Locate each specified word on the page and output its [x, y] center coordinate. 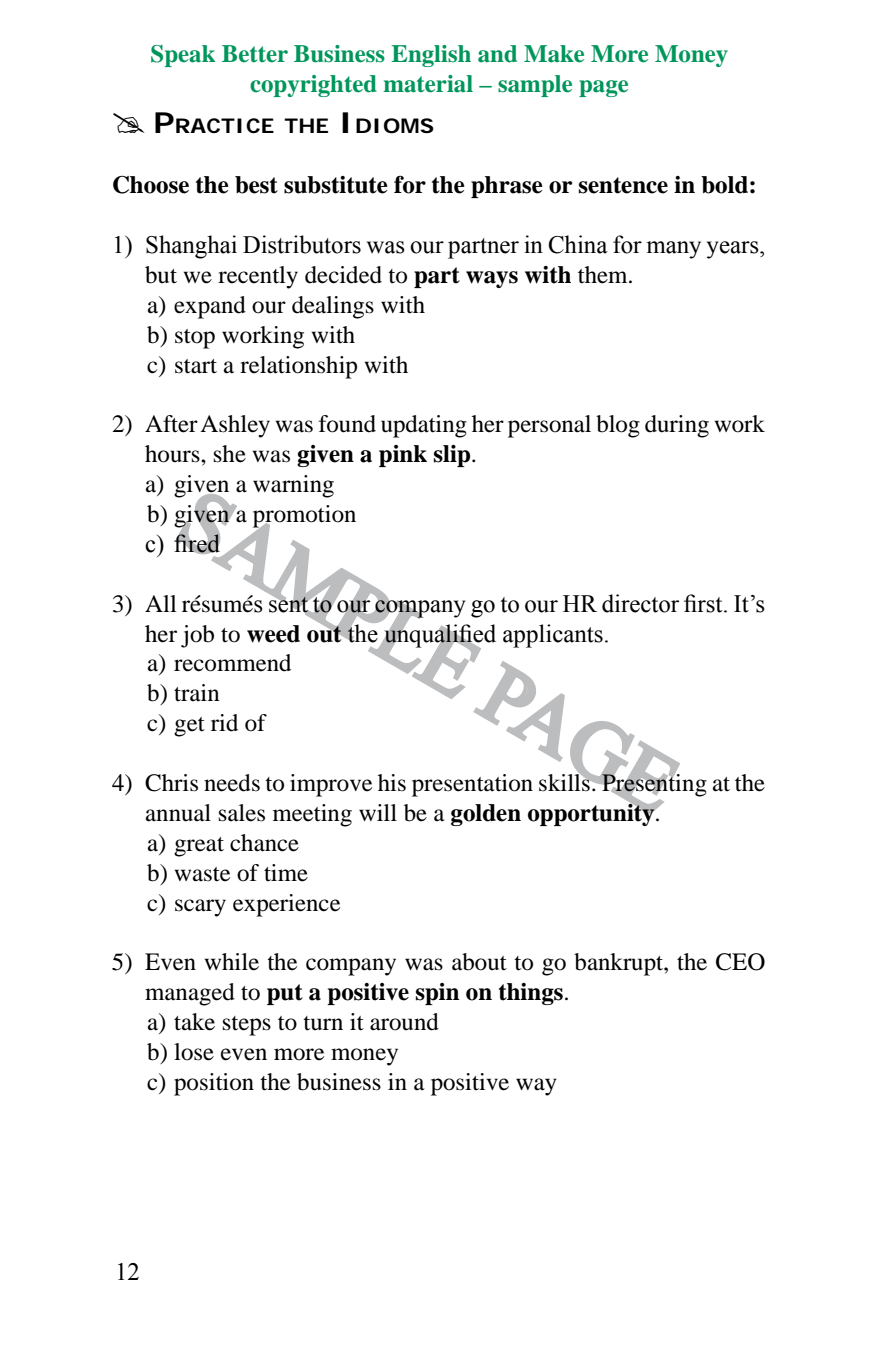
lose [194, 1052]
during [677, 426]
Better [255, 54]
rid [224, 723]
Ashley [235, 426]
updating [424, 426]
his [392, 783]
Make [554, 54]
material [428, 84]
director [640, 603]
